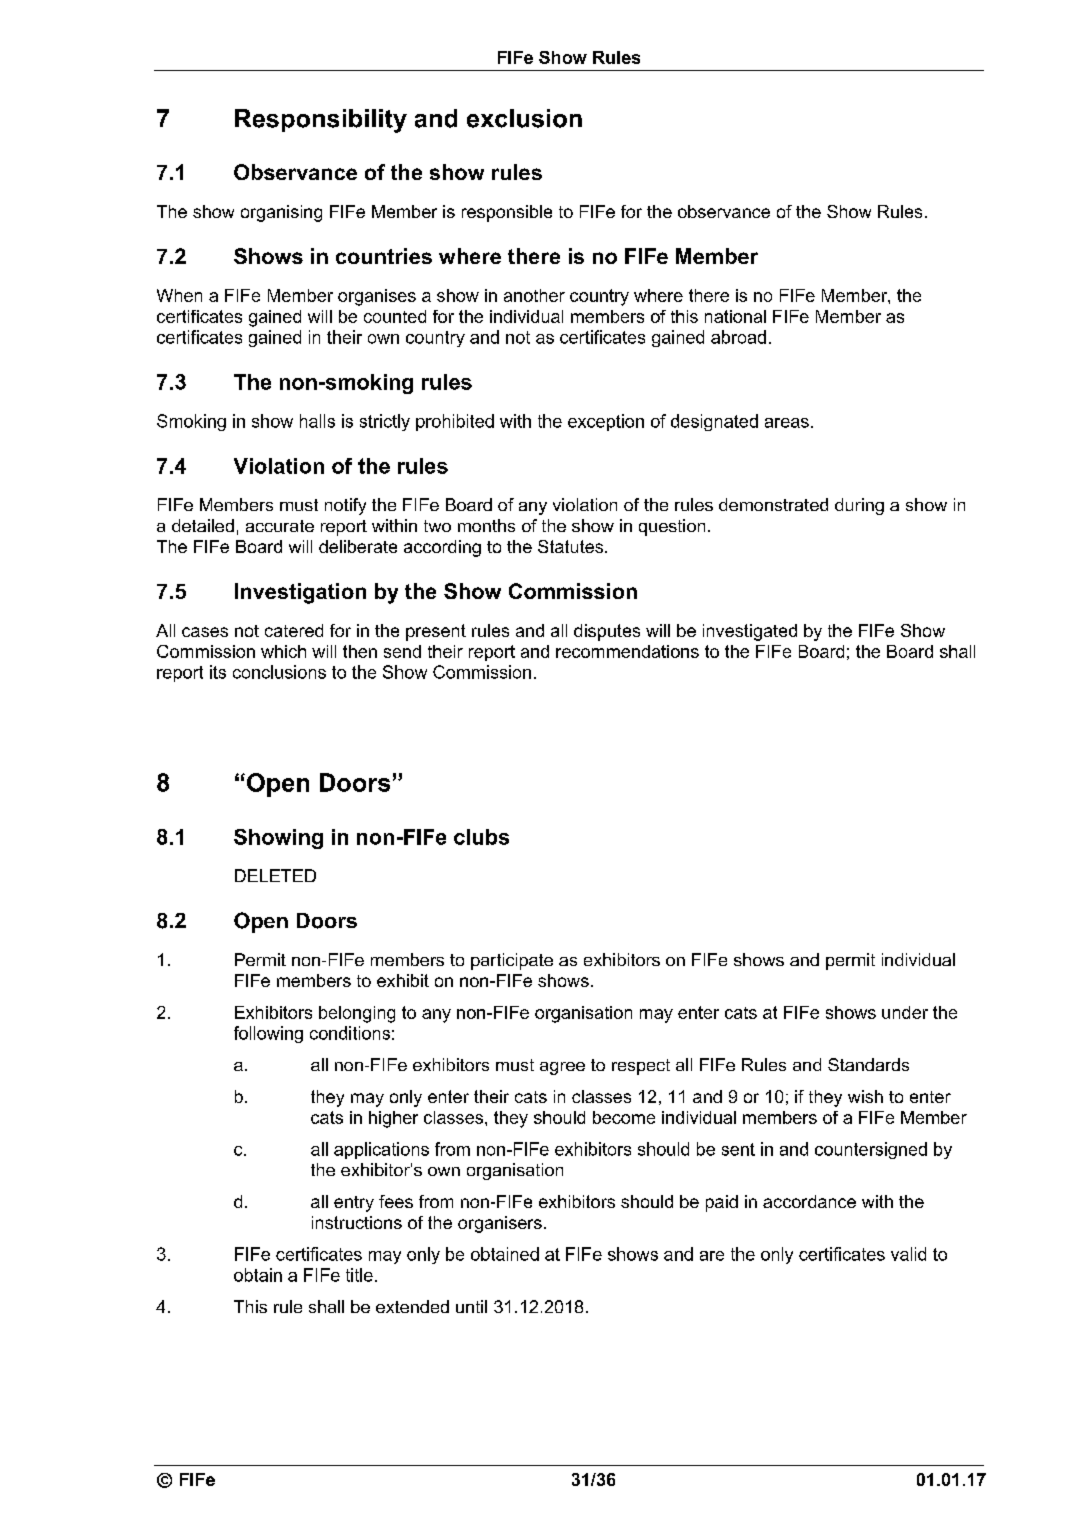 Image resolution: width=1079 pixels, height=1526 pixels. What do you see at coordinates (750, 632) in the page?
I see `investigated` at bounding box center [750, 632].
